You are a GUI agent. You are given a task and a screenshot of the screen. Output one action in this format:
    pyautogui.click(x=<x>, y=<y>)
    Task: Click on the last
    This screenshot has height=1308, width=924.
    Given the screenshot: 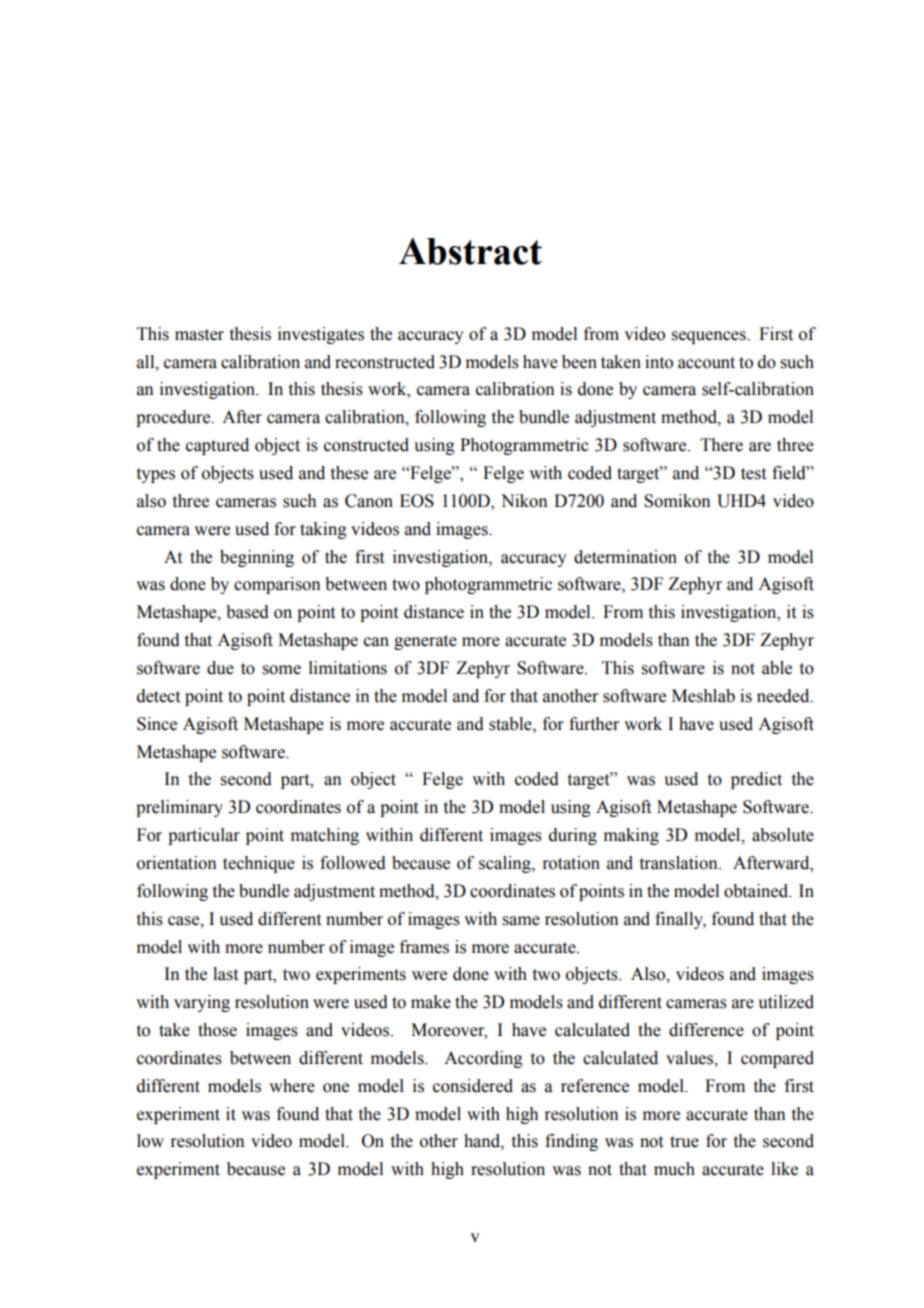 What is the action you would take?
    pyautogui.click(x=225, y=974)
